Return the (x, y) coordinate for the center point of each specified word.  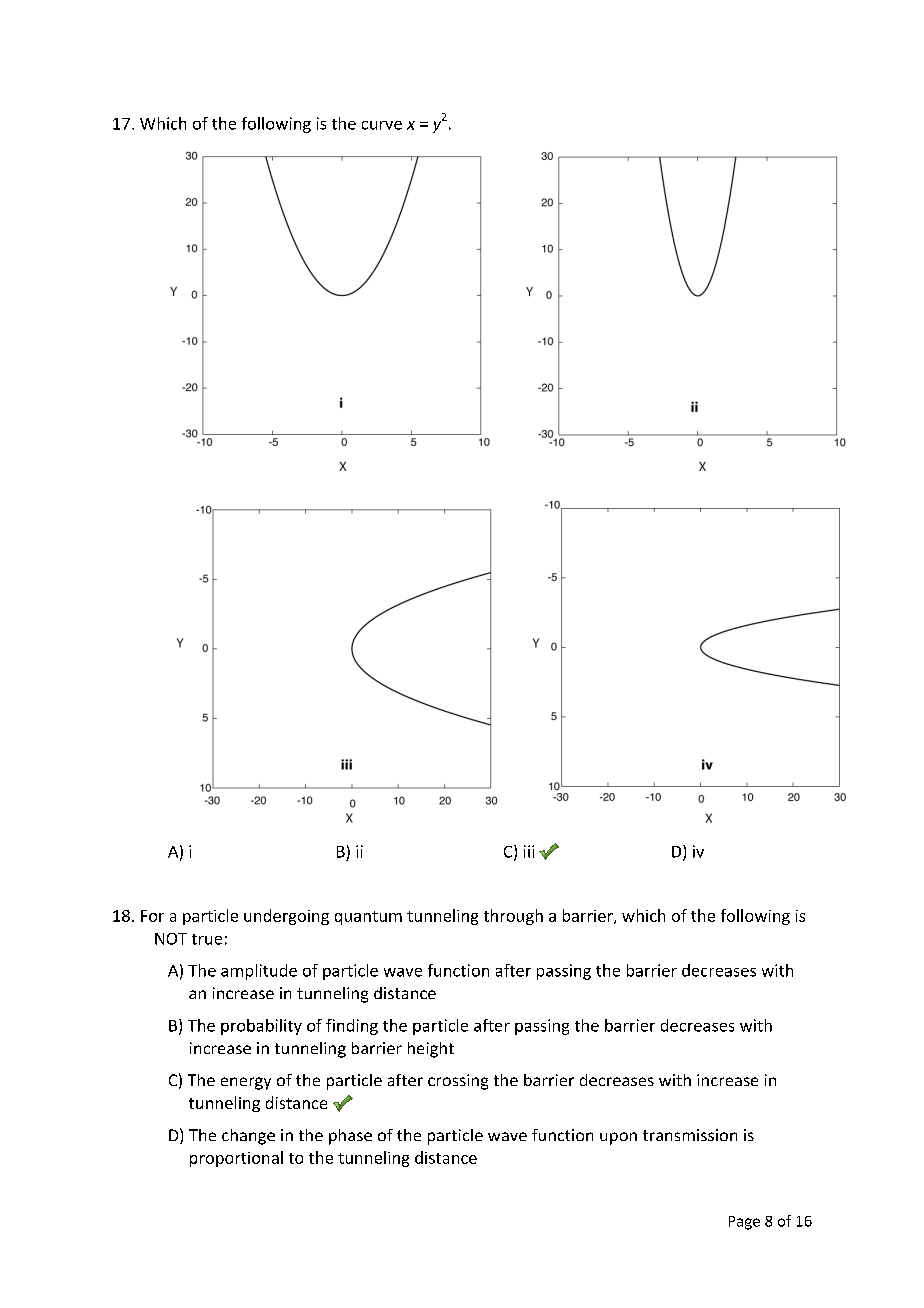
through (513, 917)
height (431, 1050)
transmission (690, 1135)
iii (529, 851)
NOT (171, 939)
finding (352, 1027)
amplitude (259, 972)
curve (382, 125)
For (152, 916)
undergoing (286, 917)
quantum (368, 918)
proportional (236, 1159)
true (207, 939)
